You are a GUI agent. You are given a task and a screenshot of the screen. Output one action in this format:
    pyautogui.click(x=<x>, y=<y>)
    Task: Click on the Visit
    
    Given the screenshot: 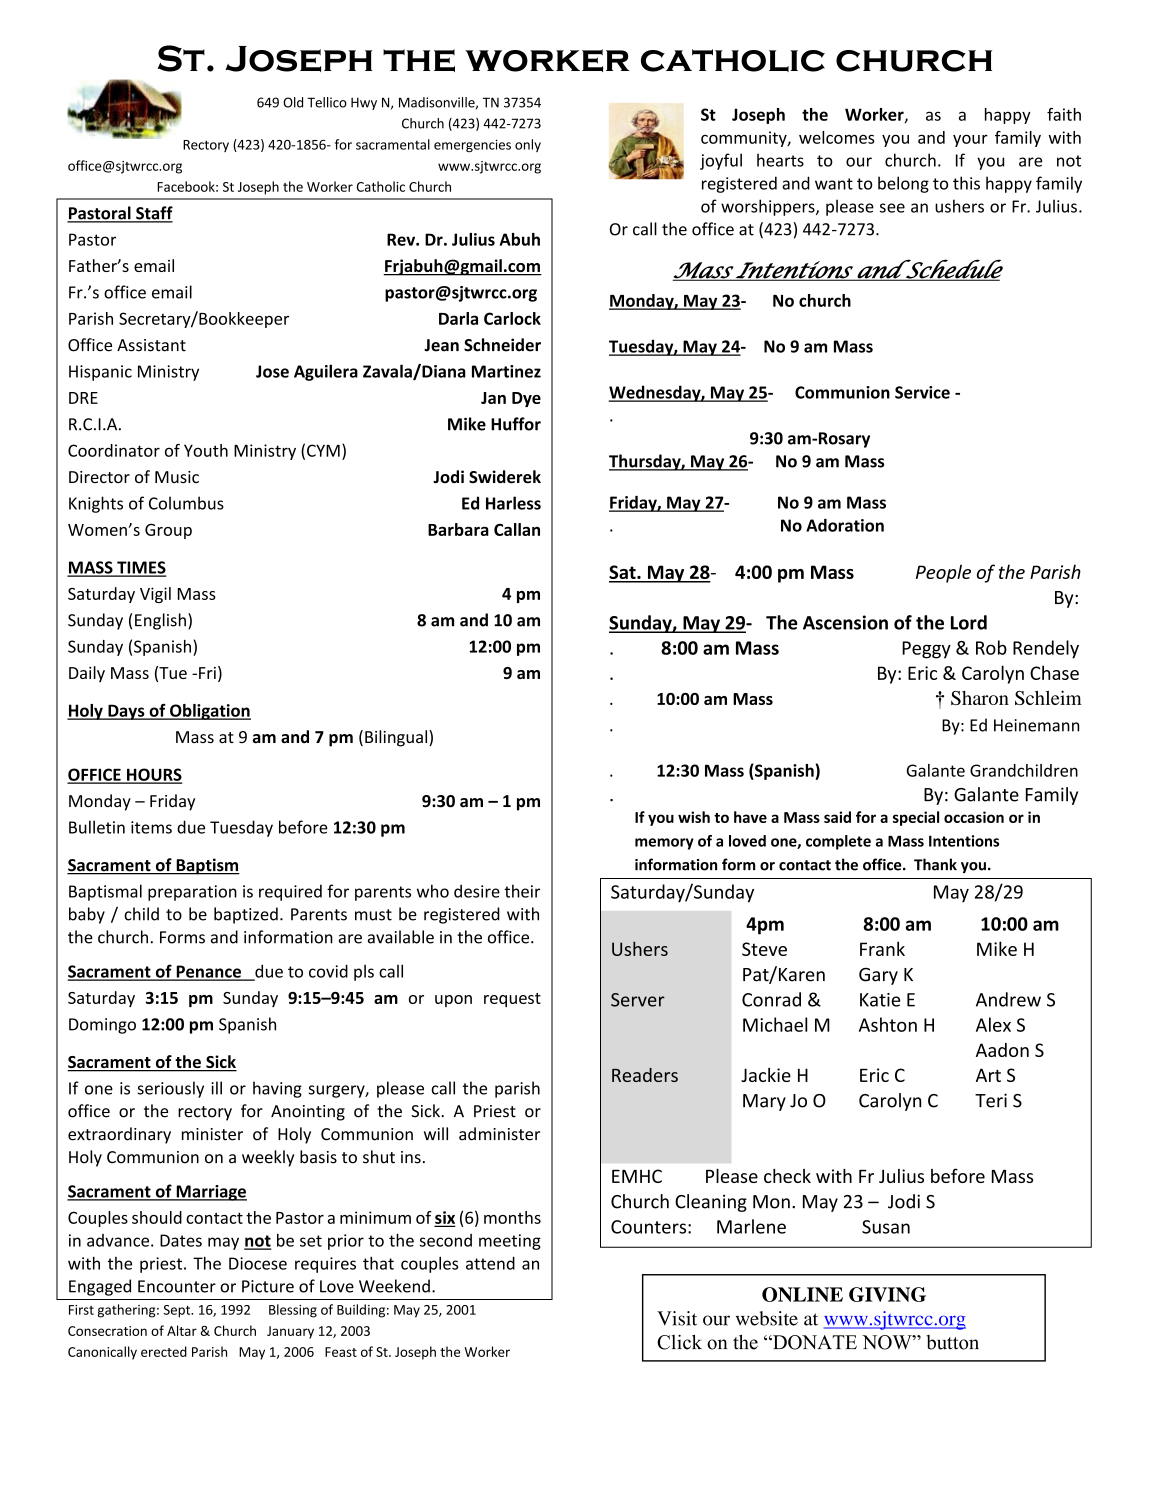 What is the action you would take?
    pyautogui.click(x=677, y=1318)
